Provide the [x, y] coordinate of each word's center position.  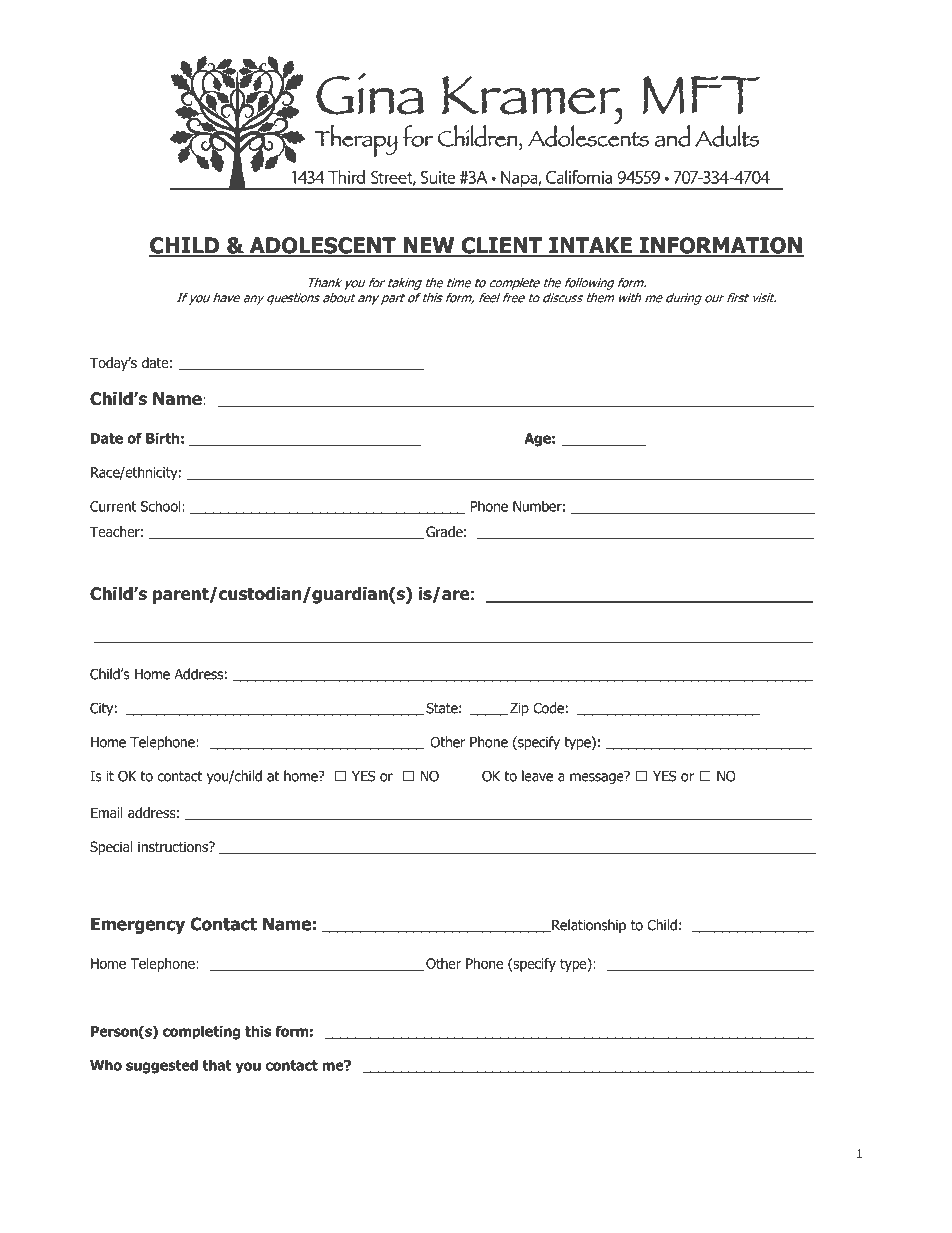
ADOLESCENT [322, 246]
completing [202, 1032]
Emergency [138, 925]
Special [111, 848]
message [598, 777]
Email [107, 813]
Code [548, 708]
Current [113, 506]
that [217, 1065]
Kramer [212, 1155]
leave [537, 776]
